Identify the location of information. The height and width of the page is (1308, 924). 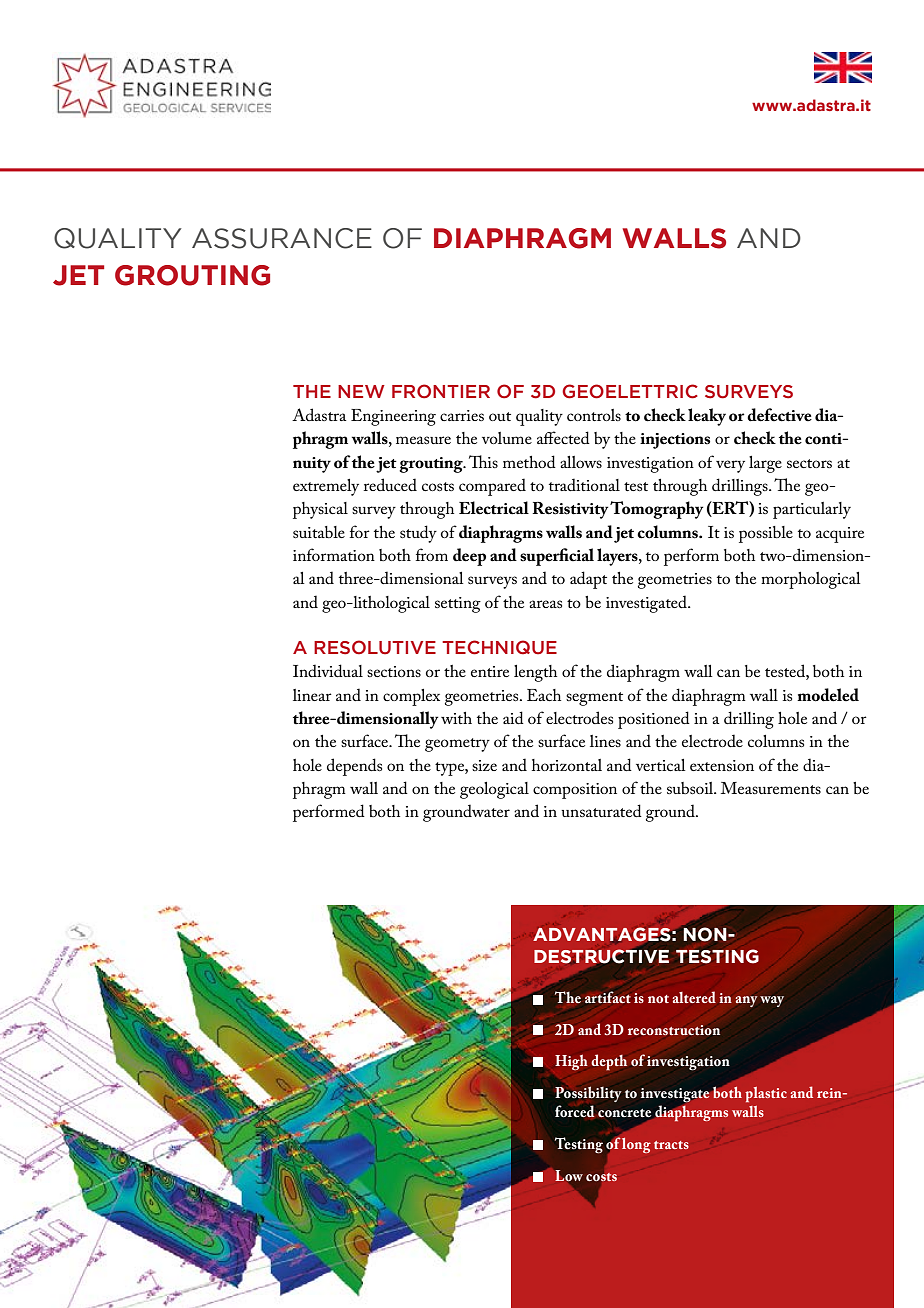
(334, 554).
